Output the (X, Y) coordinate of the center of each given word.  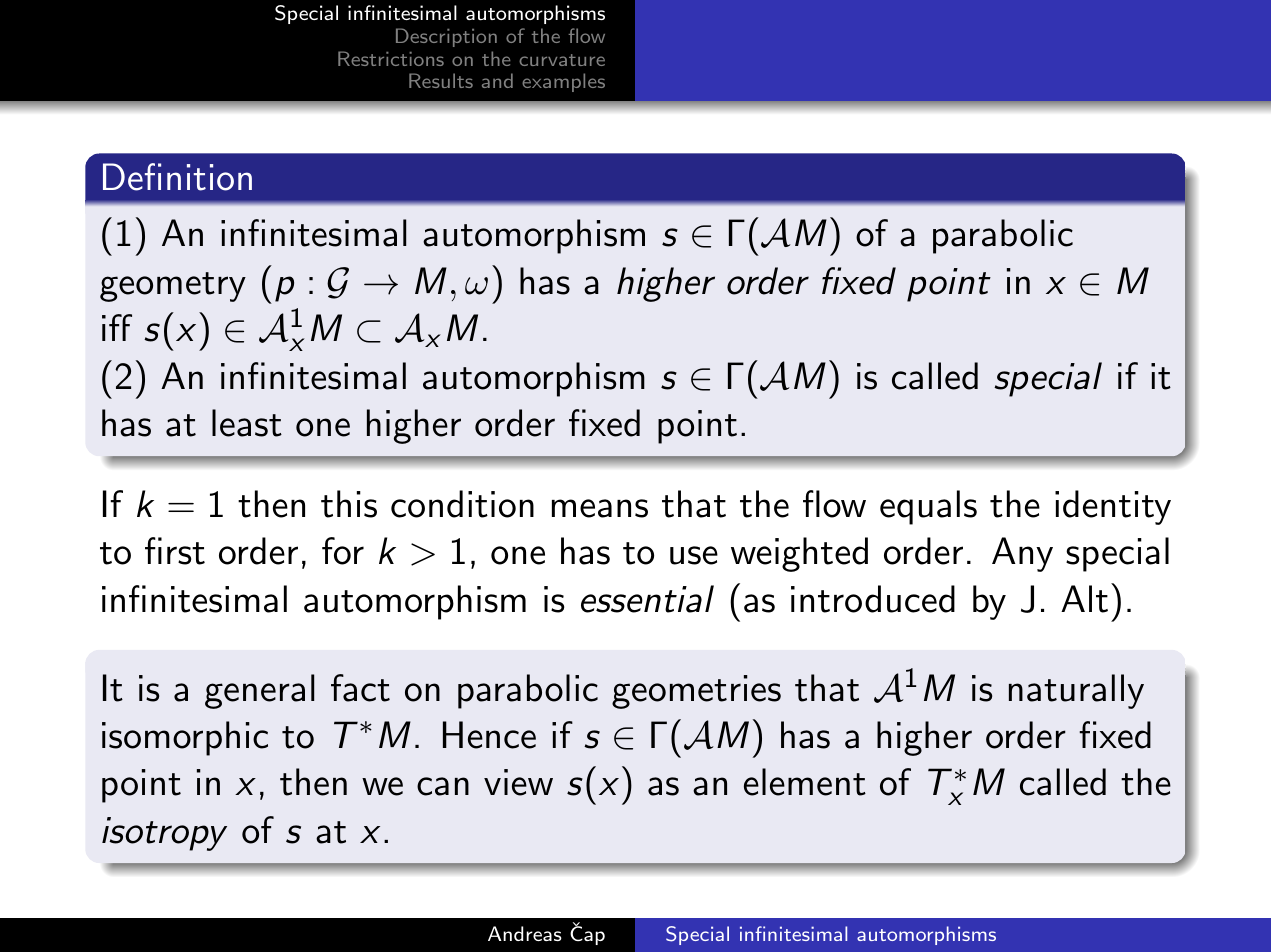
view (518, 782)
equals (928, 507)
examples (563, 82)
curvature (562, 60)
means (600, 508)
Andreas (525, 933)
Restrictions (391, 58)
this (349, 504)
